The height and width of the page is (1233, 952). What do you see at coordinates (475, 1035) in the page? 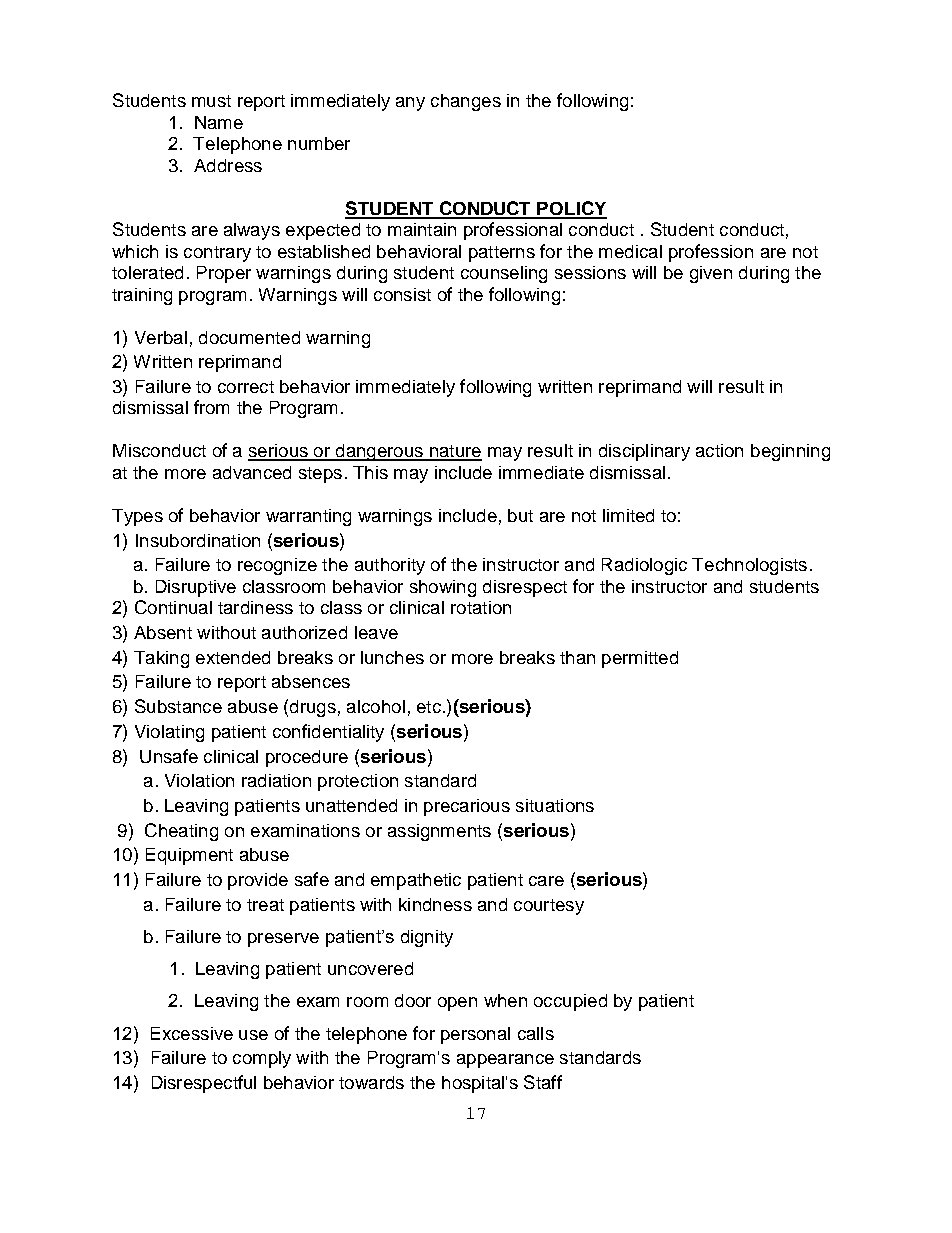
I see `personal` at bounding box center [475, 1035].
